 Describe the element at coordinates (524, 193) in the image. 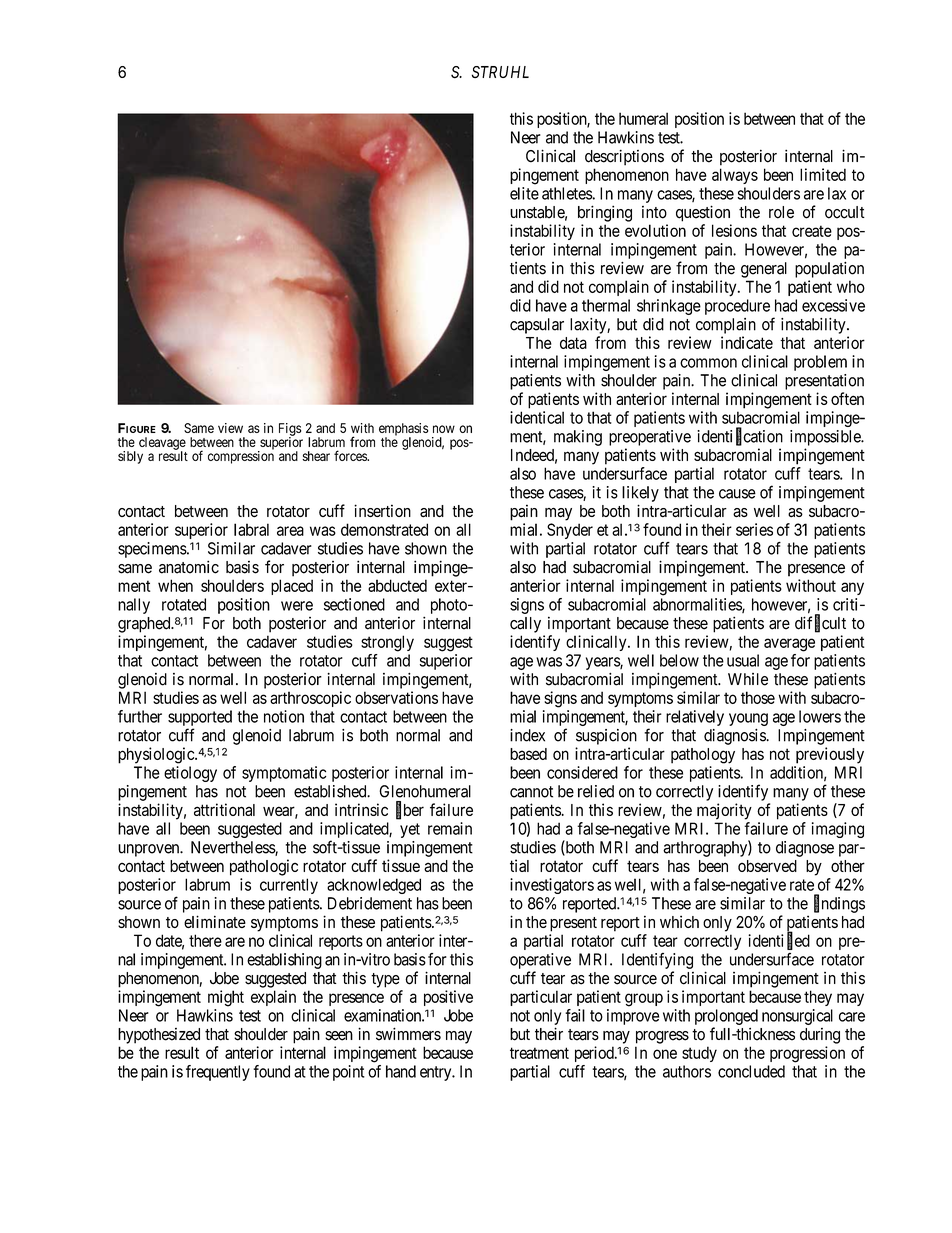

I see `elite` at that location.
